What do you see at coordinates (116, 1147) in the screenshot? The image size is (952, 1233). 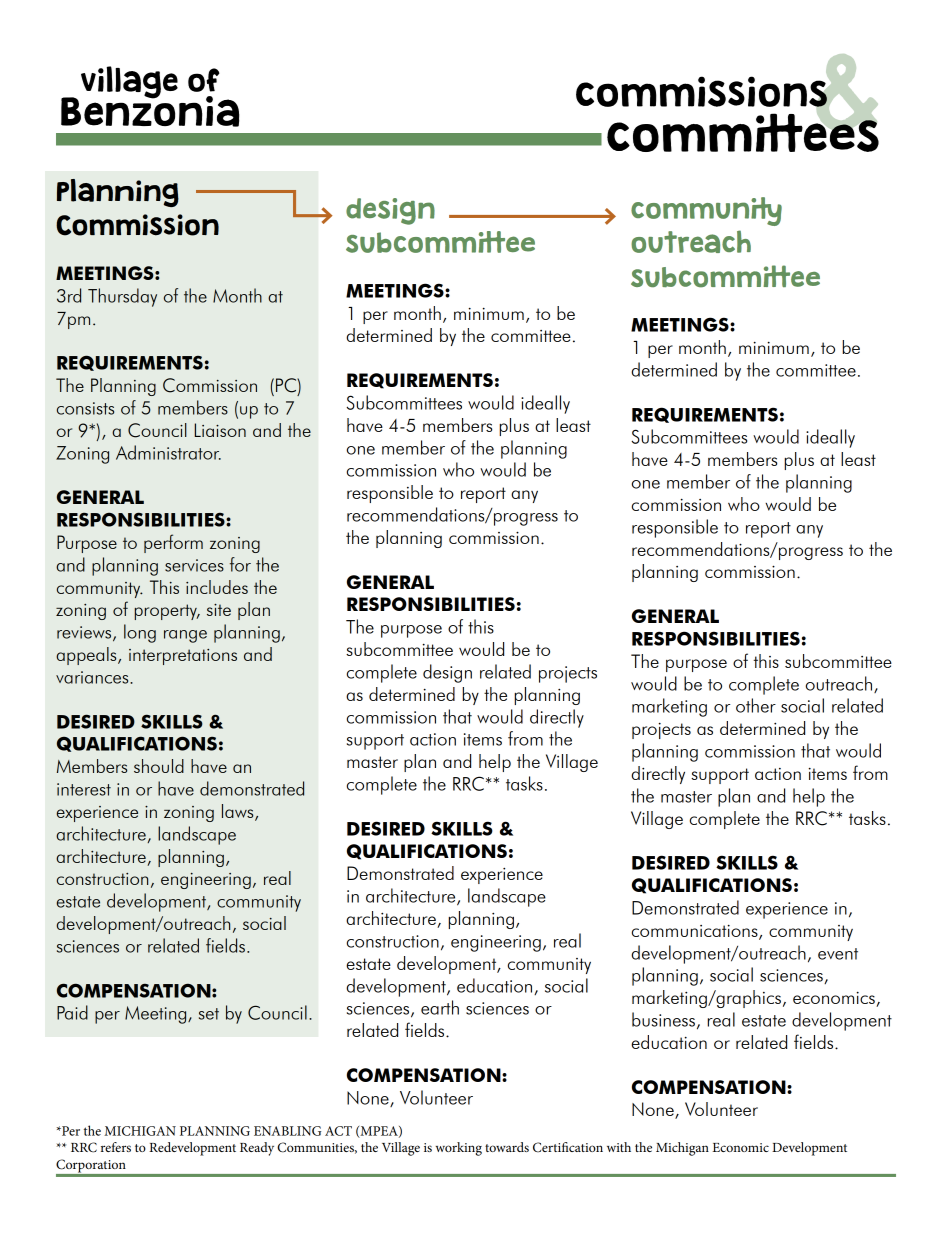 I see `refers` at bounding box center [116, 1147].
